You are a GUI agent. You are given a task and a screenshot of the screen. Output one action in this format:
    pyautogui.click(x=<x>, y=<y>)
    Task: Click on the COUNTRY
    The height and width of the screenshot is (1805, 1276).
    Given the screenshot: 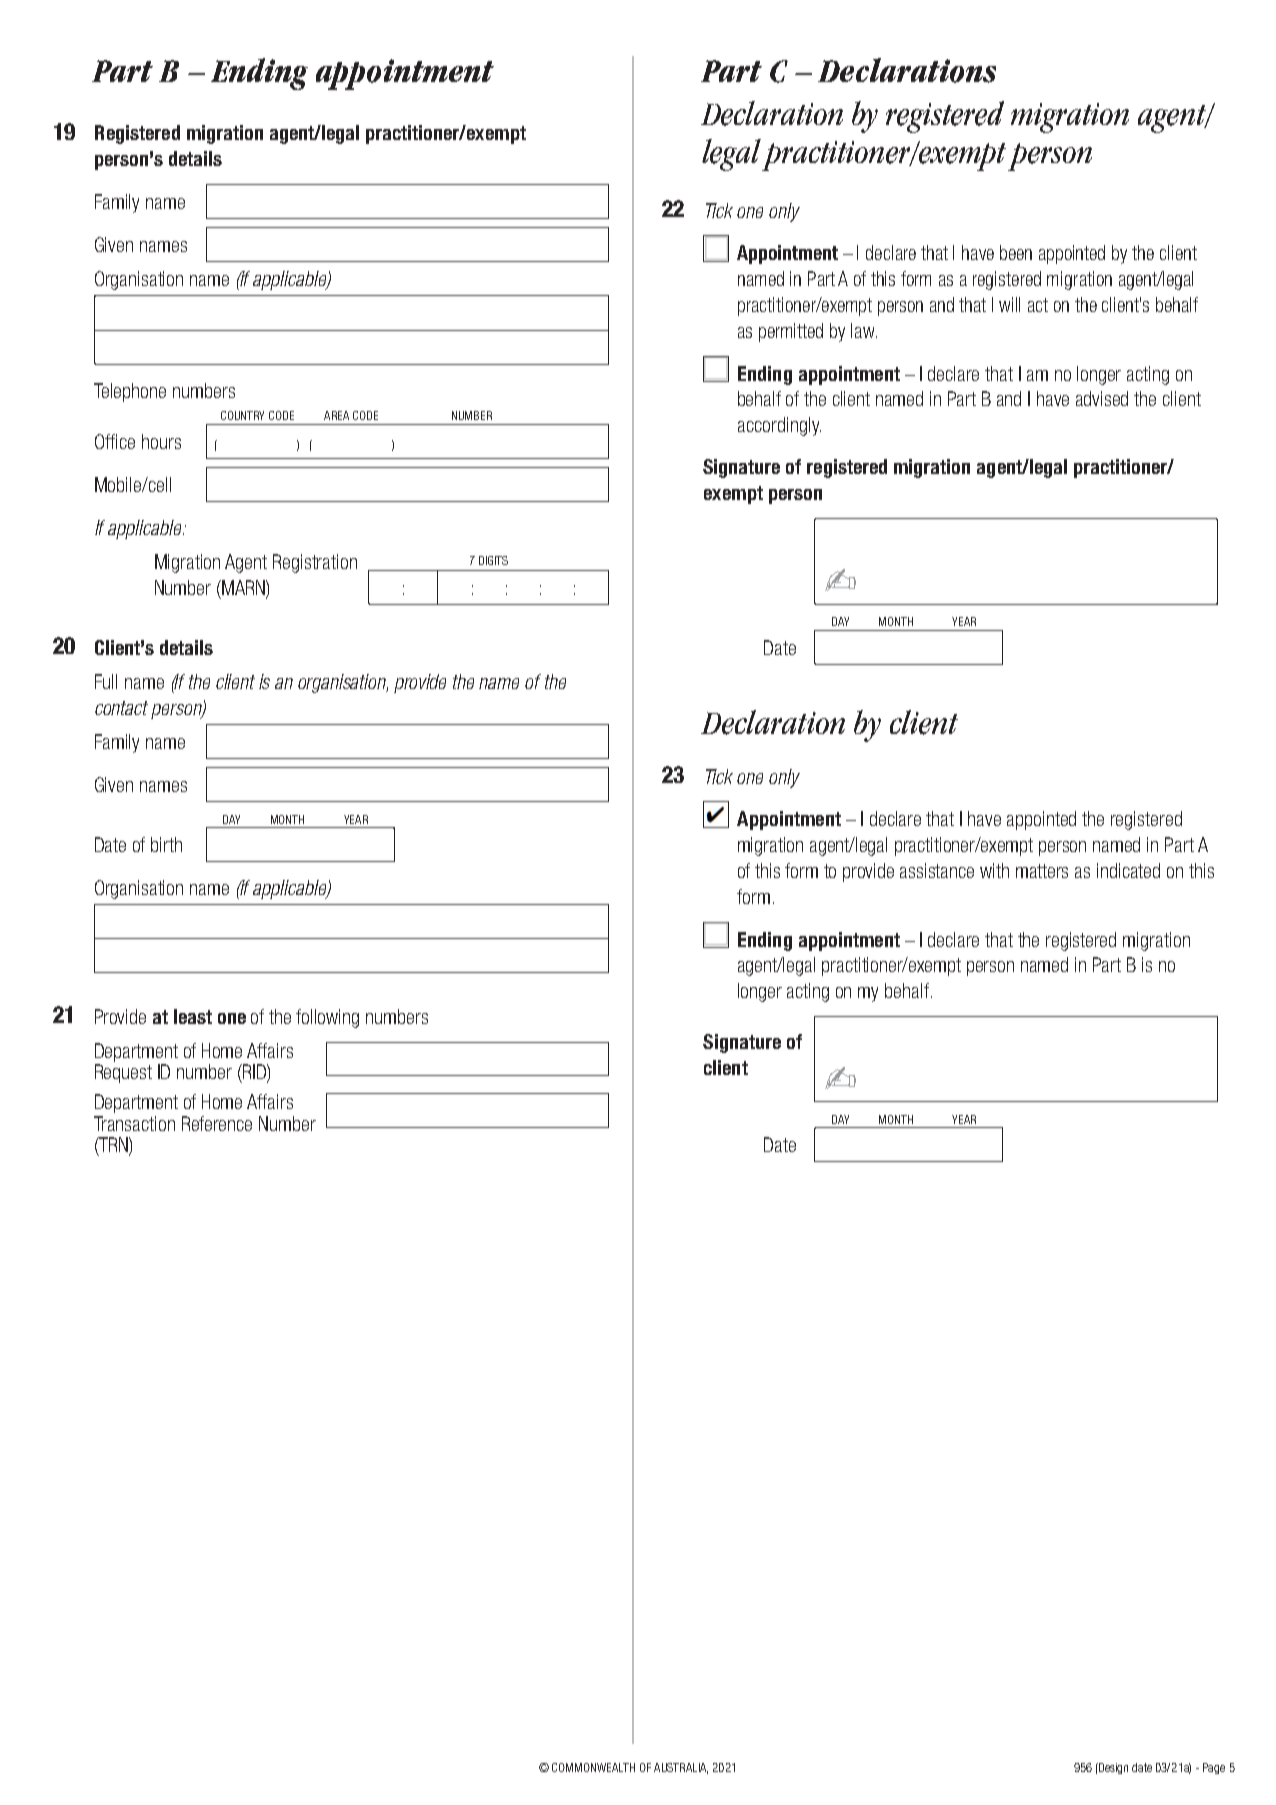 What is the action you would take?
    pyautogui.click(x=242, y=415)
